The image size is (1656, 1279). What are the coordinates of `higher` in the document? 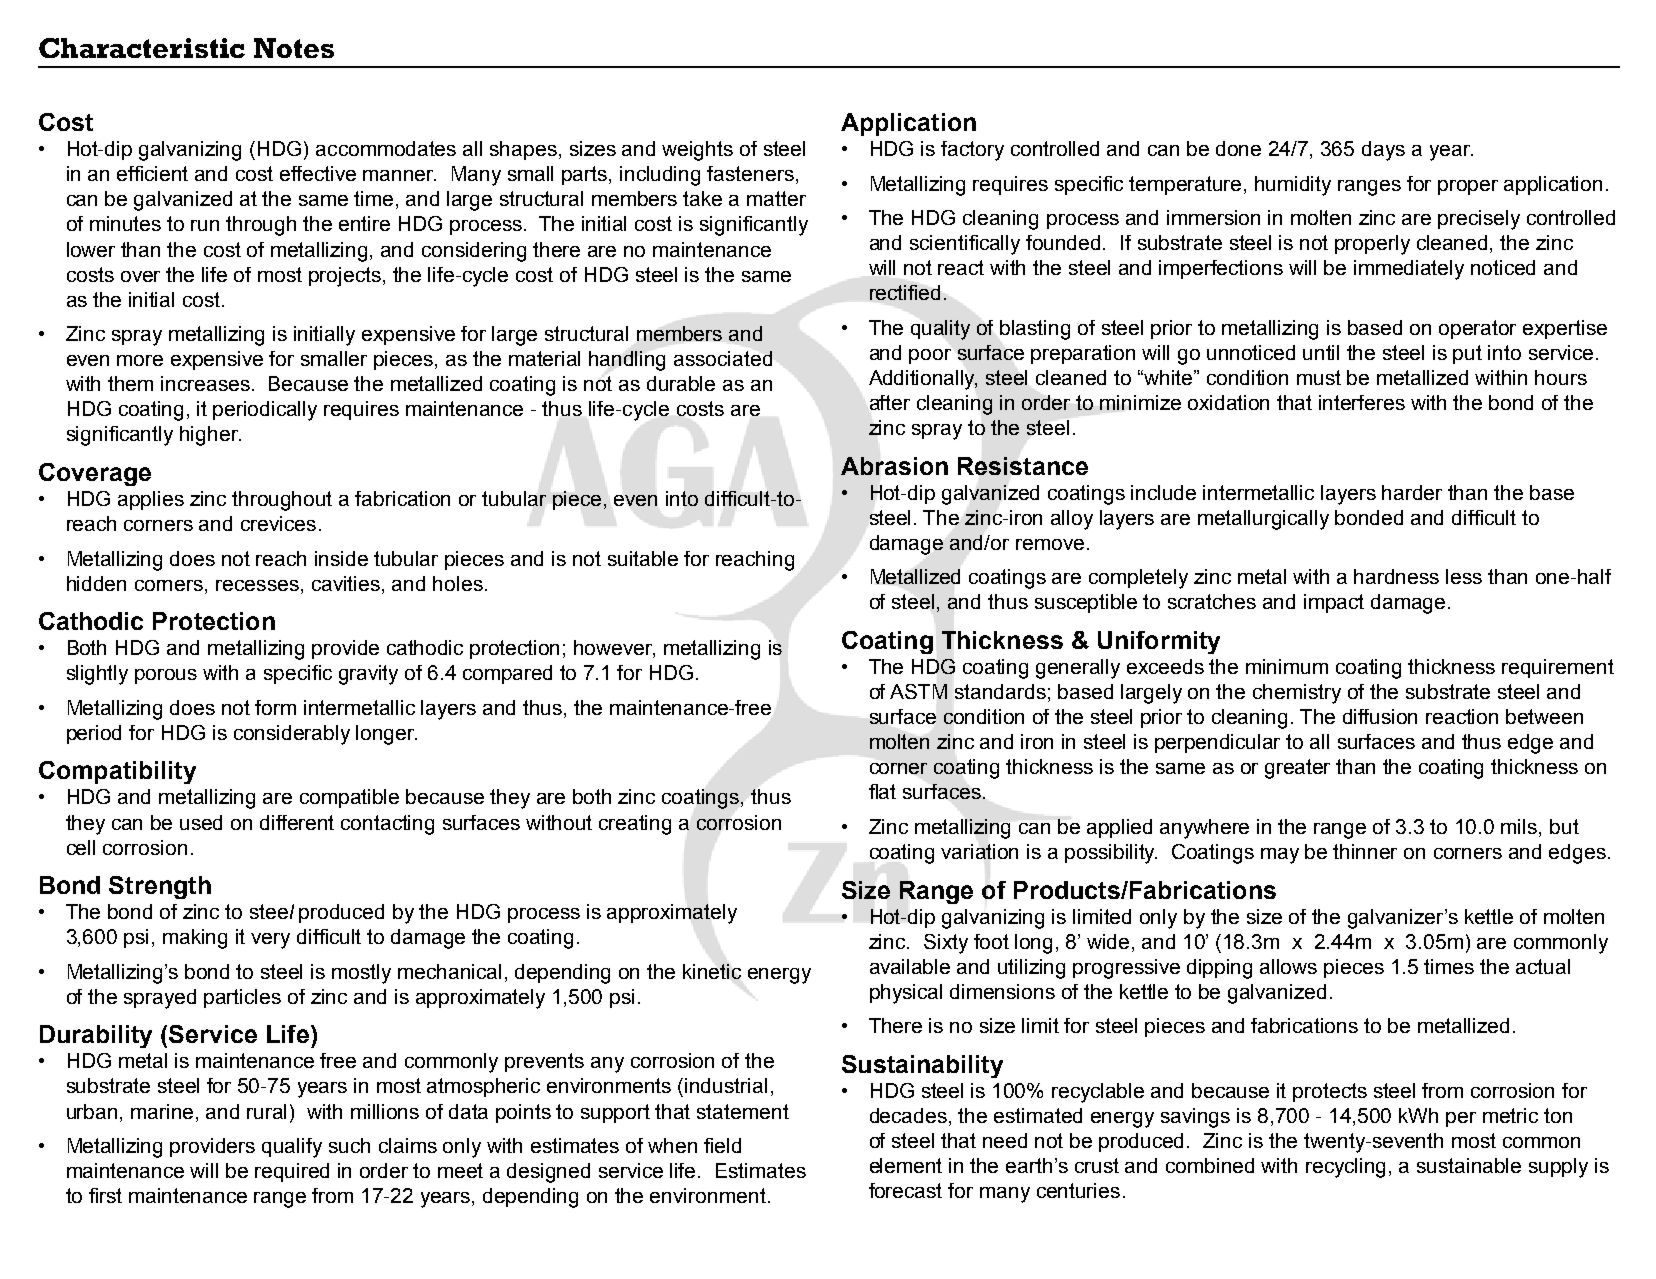 It's located at (210, 436).
